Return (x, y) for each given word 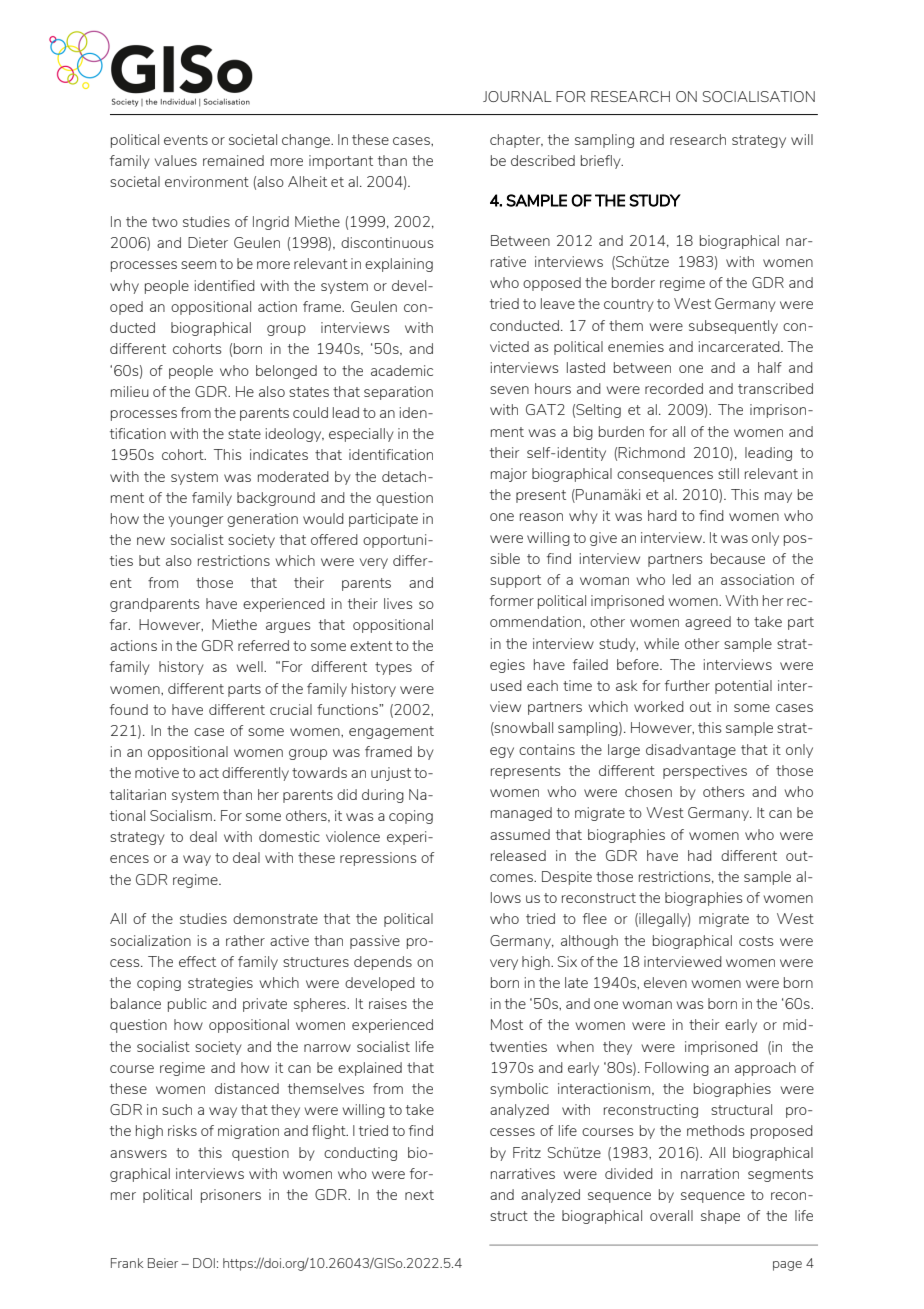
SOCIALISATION (759, 96)
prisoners (231, 1196)
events (186, 140)
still (728, 473)
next (419, 1195)
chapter (516, 141)
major (509, 475)
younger (196, 521)
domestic (289, 836)
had (700, 855)
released (518, 855)
